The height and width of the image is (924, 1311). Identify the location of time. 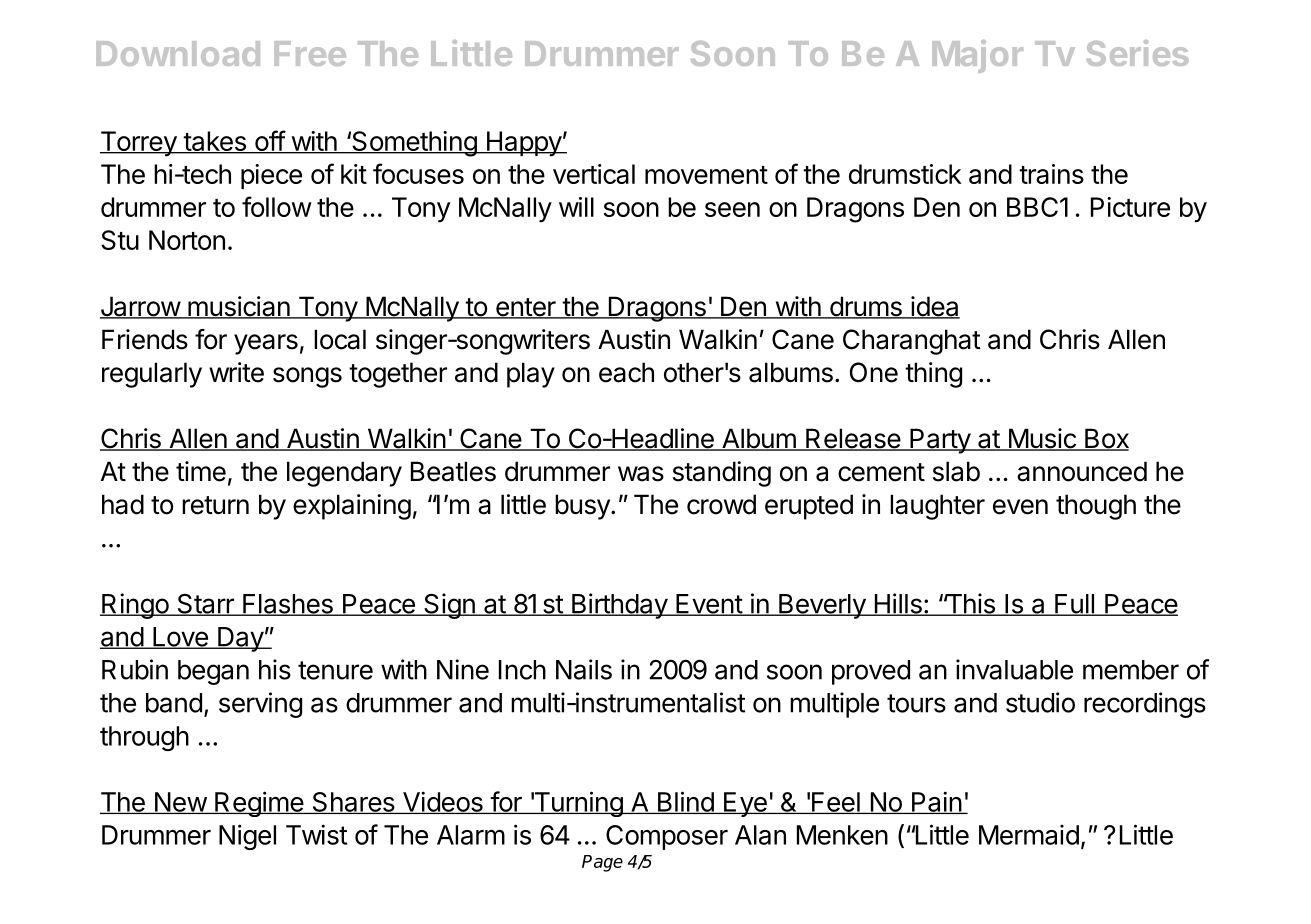
(201, 471).
